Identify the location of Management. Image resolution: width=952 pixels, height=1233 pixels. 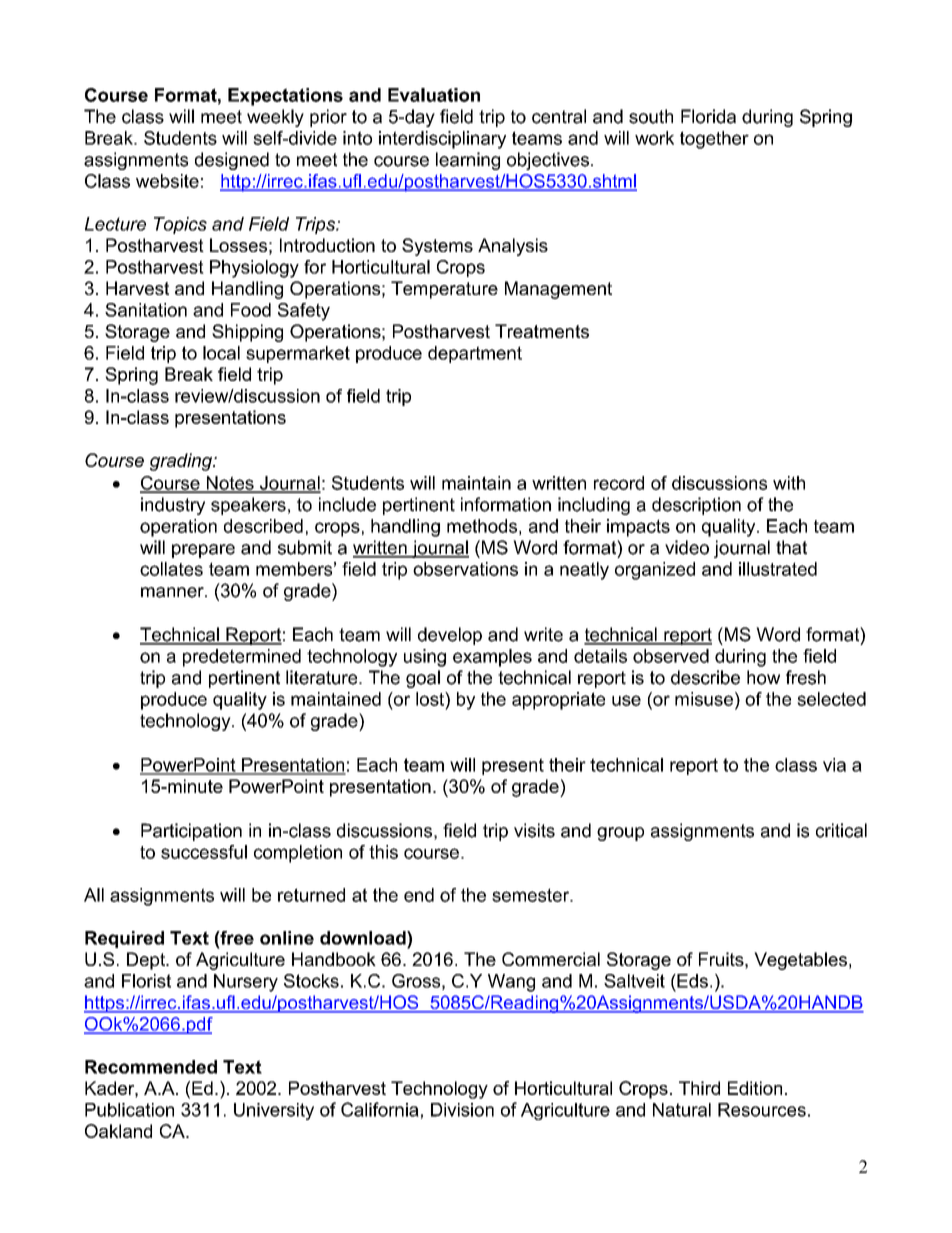
(558, 290).
